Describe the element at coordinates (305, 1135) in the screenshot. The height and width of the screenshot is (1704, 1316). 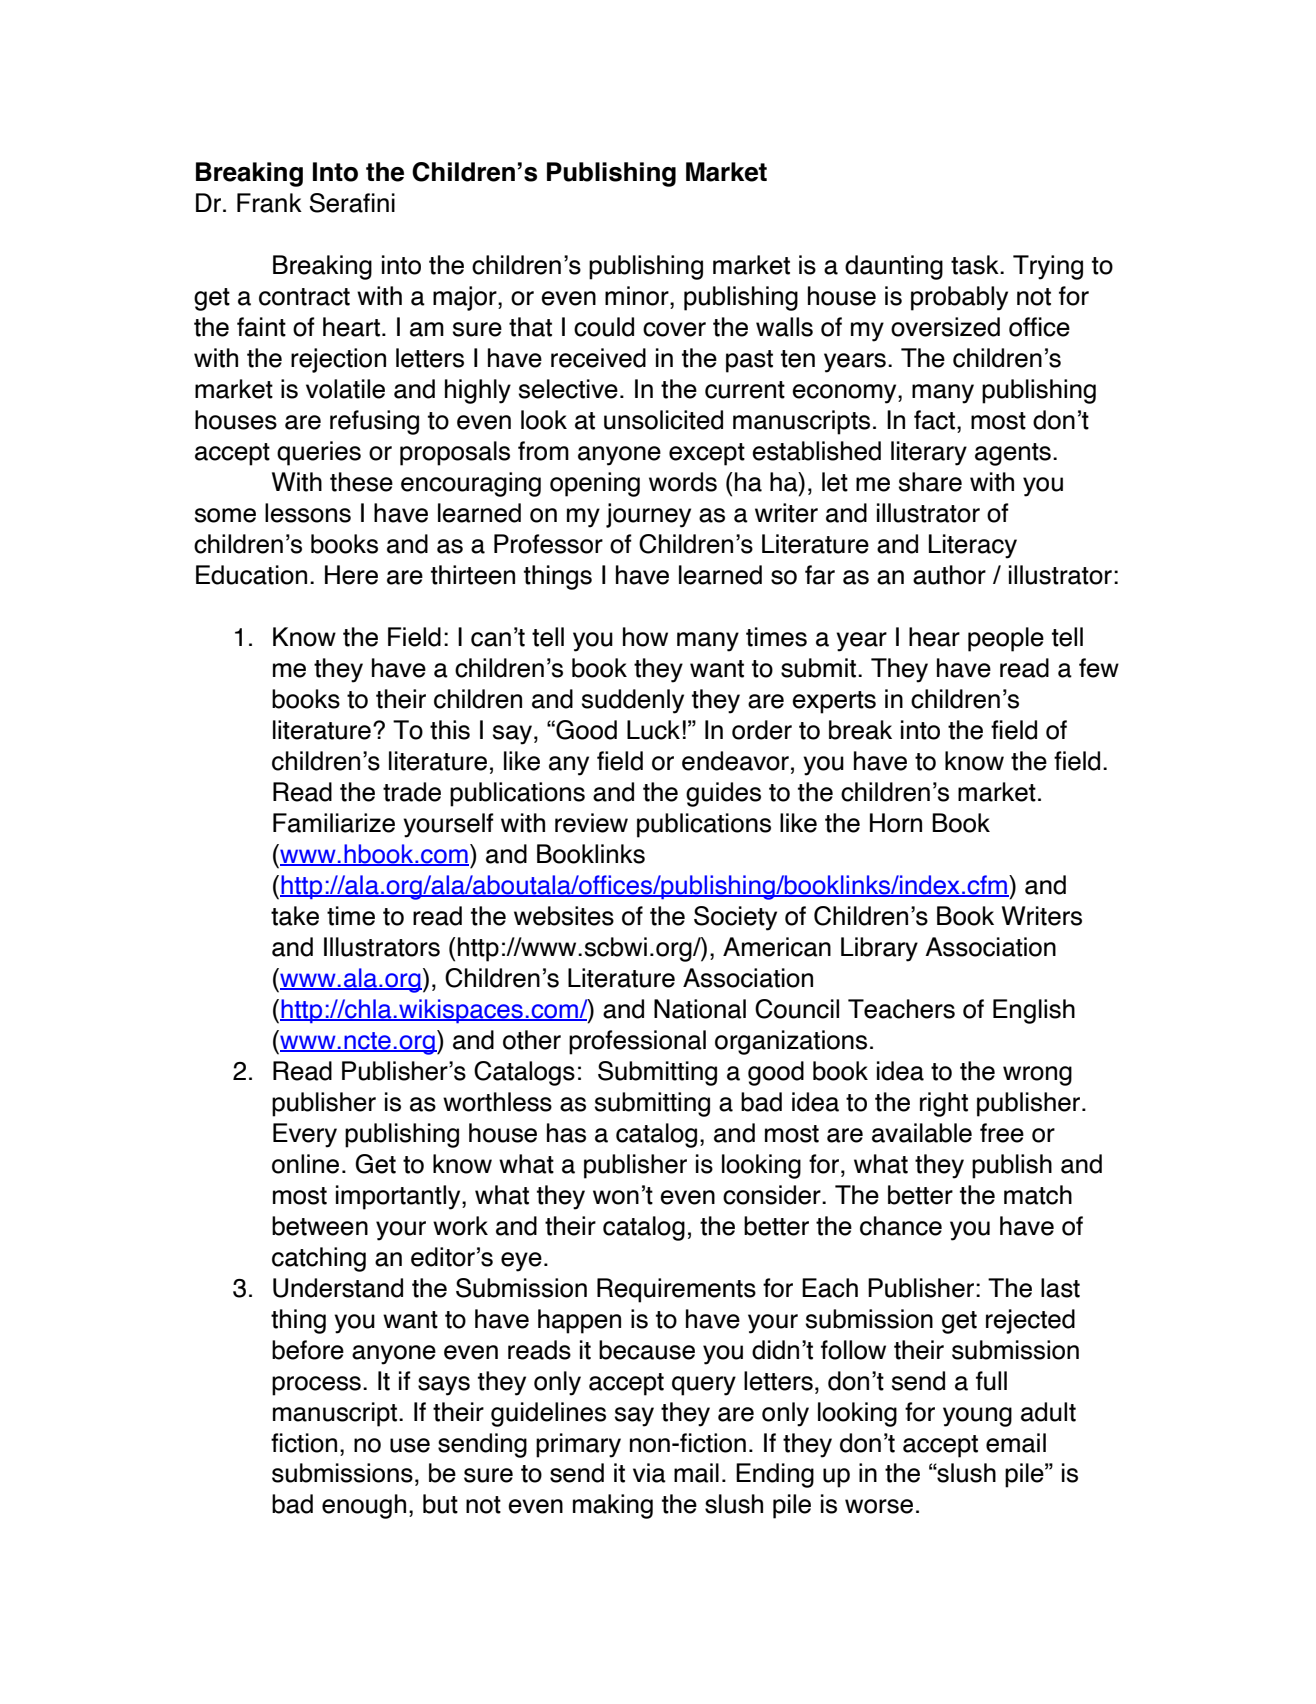
I see `Every` at that location.
